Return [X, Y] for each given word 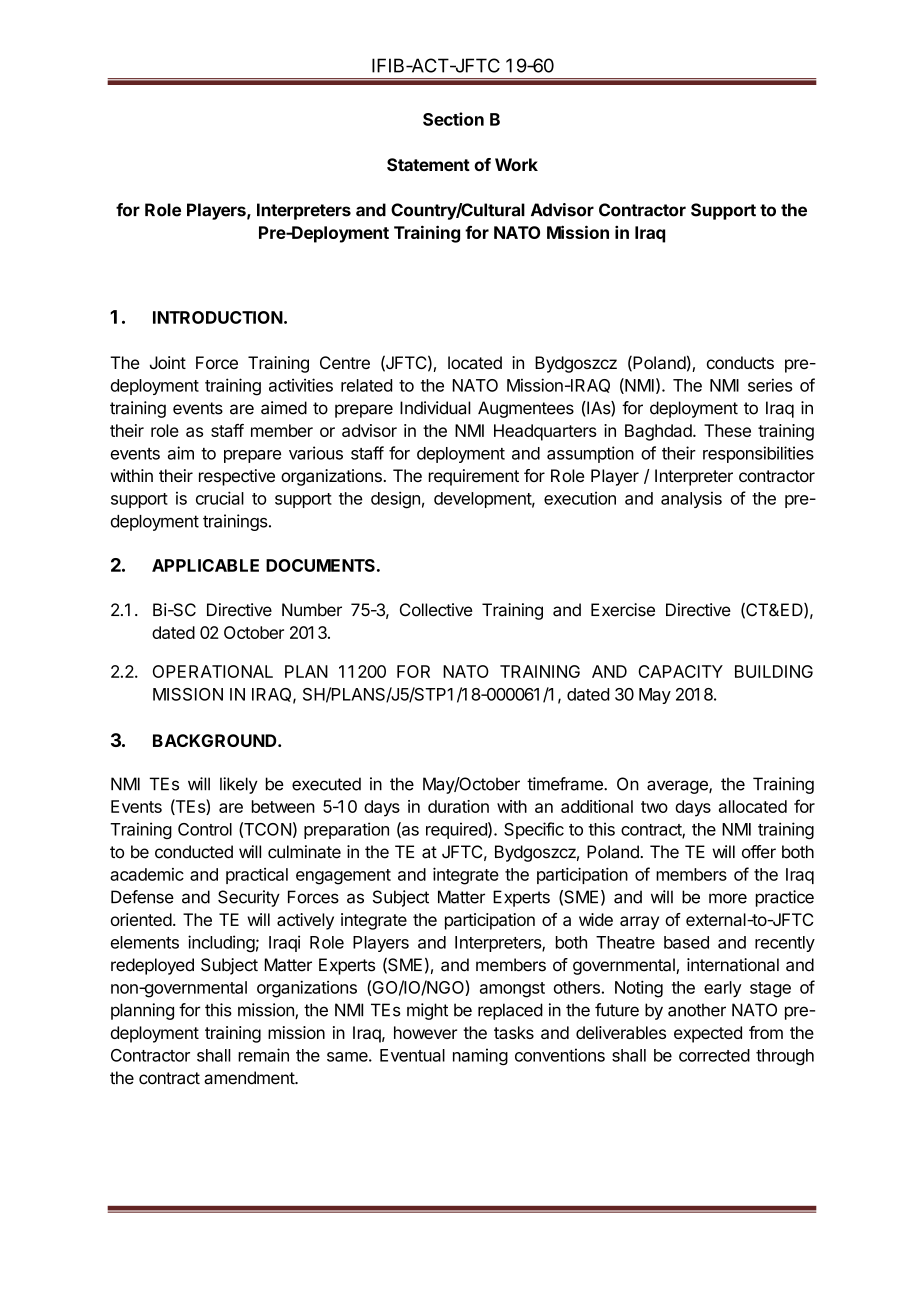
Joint [168, 362]
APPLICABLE [205, 565]
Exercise [623, 610]
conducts [740, 362]
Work [516, 164]
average [678, 787]
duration [458, 806]
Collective [436, 610]
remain [263, 1055]
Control [205, 829]
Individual [435, 408]
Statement [428, 164]
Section [453, 119]
